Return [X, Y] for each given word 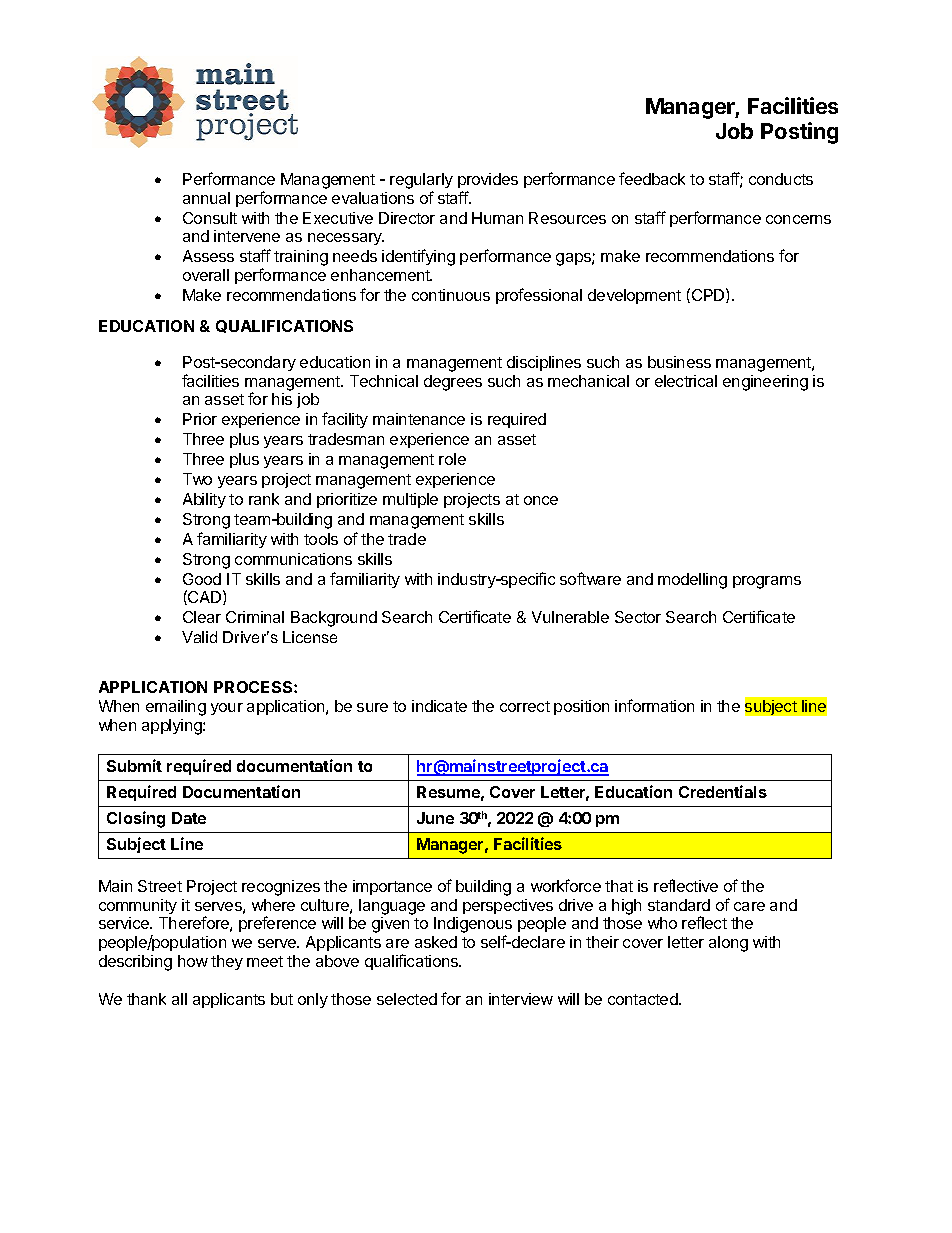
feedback [652, 178]
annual [206, 198]
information [654, 705]
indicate [439, 706]
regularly [421, 181]
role [452, 459]
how [193, 961]
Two [197, 479]
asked [436, 942]
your [227, 709]
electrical [686, 381]
